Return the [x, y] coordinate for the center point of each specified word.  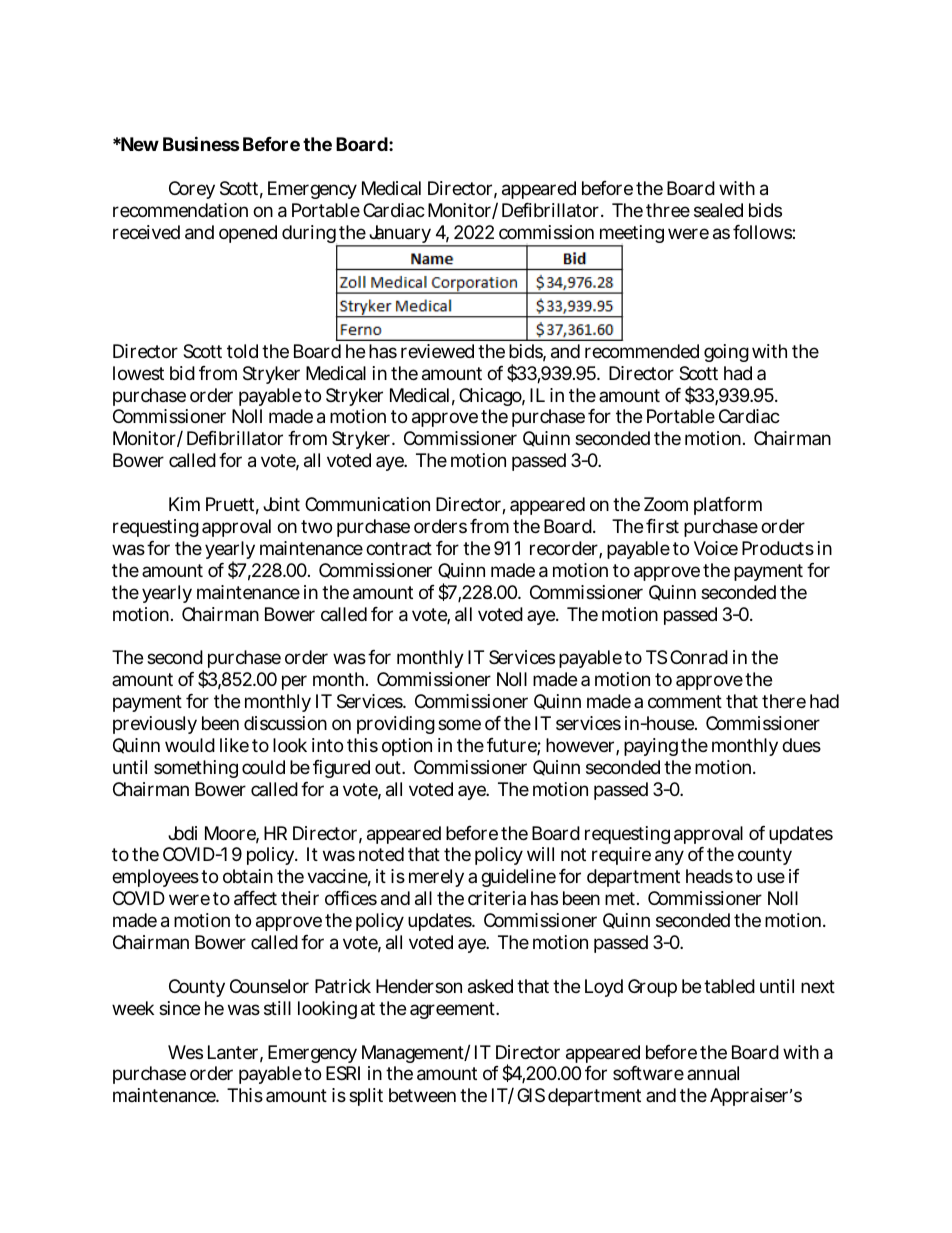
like [234, 745]
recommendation [180, 210]
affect [255, 898]
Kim [184, 504]
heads [709, 876]
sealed [718, 210]
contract [399, 549]
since [179, 1008]
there [784, 701]
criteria [497, 898]
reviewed [437, 351]
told [242, 351]
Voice [716, 548]
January [399, 236]
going [726, 353]
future [512, 746]
